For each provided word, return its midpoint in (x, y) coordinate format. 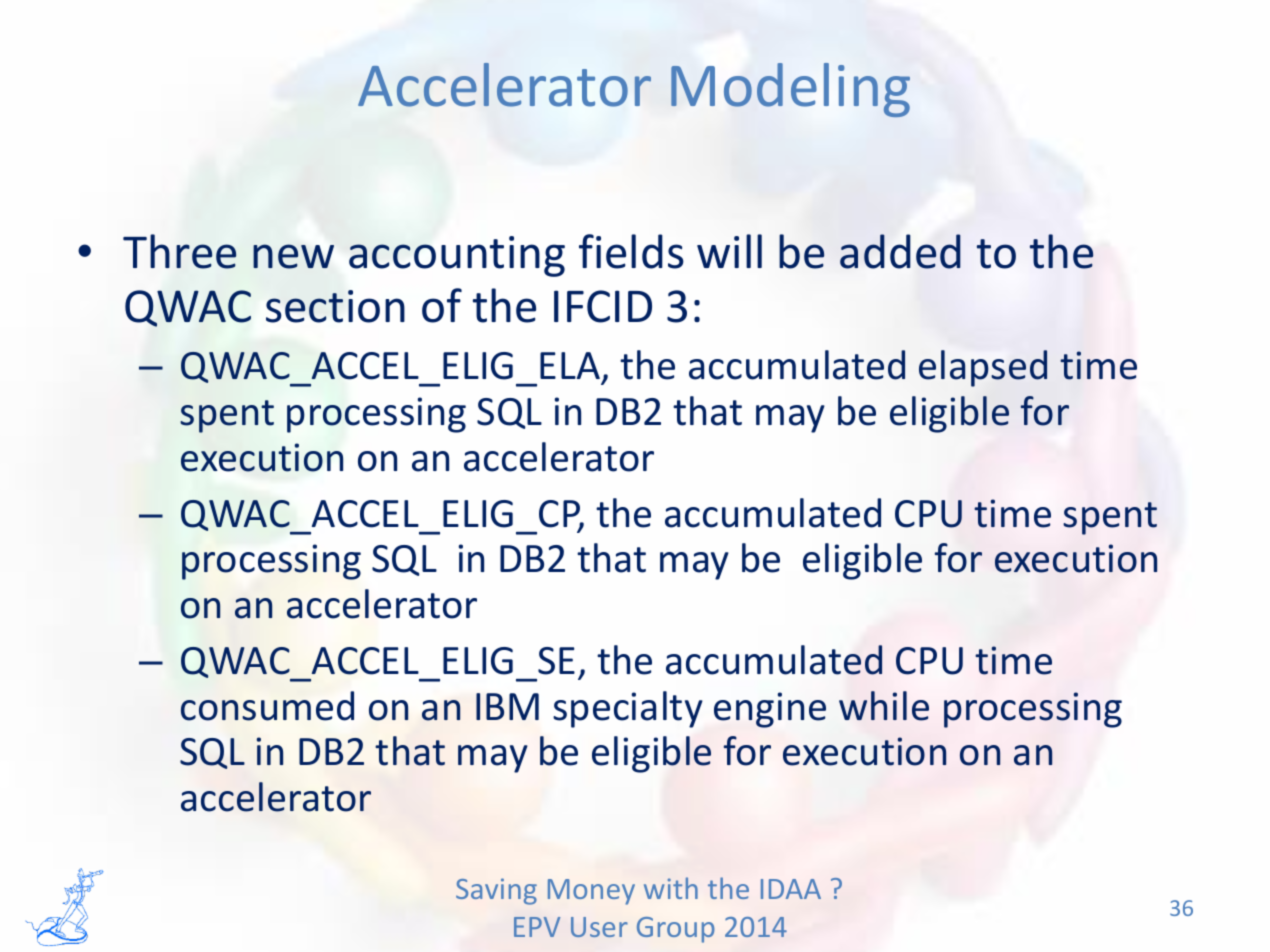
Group (676, 930)
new (293, 256)
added (900, 251)
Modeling (790, 90)
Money (591, 892)
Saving (496, 891)
